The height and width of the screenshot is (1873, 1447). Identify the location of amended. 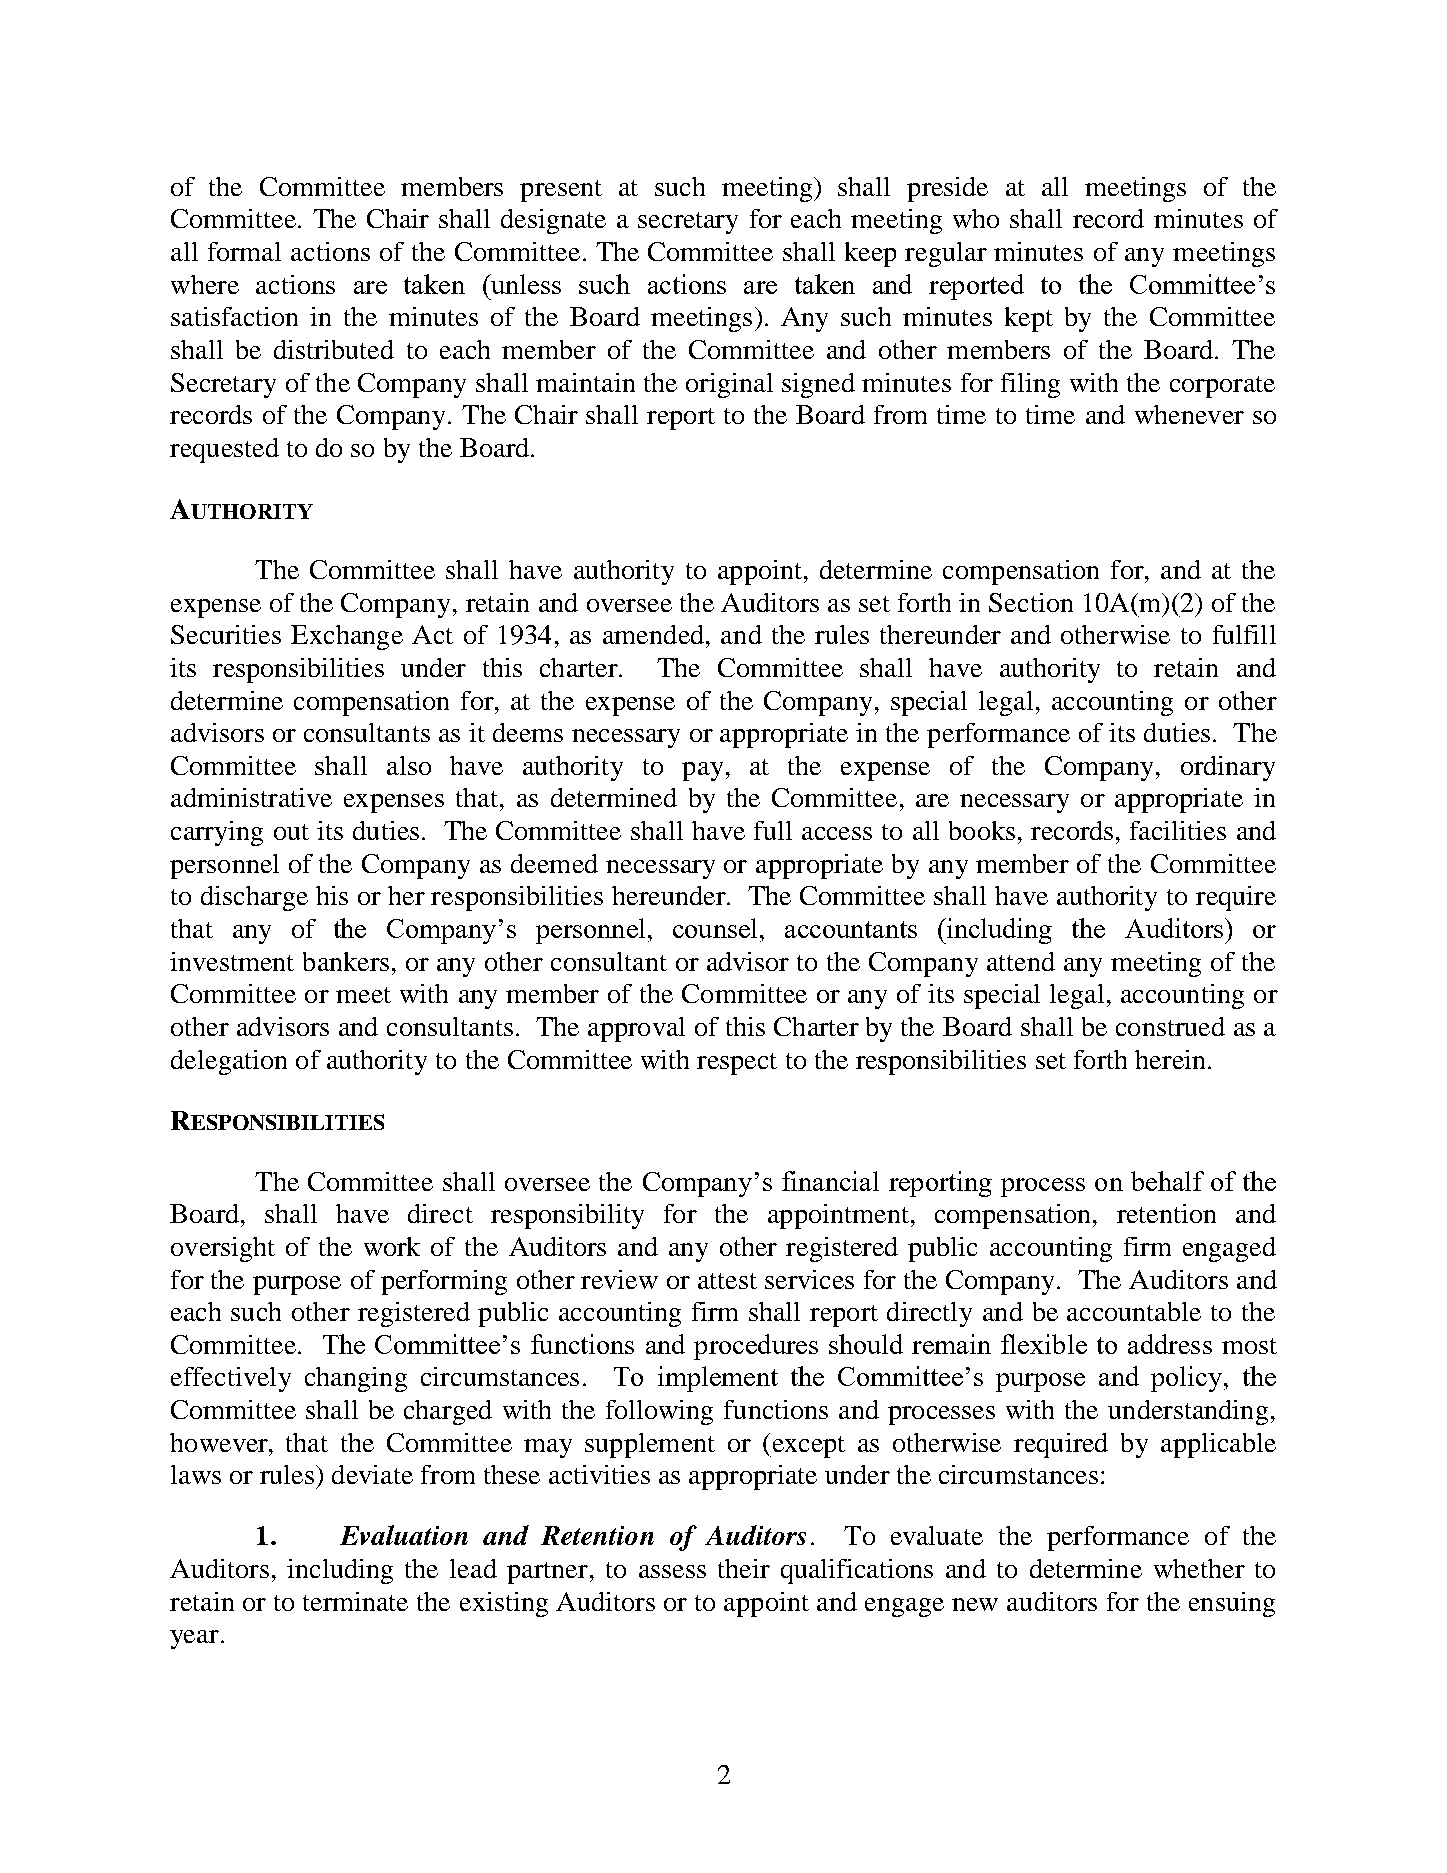
(653, 634).
